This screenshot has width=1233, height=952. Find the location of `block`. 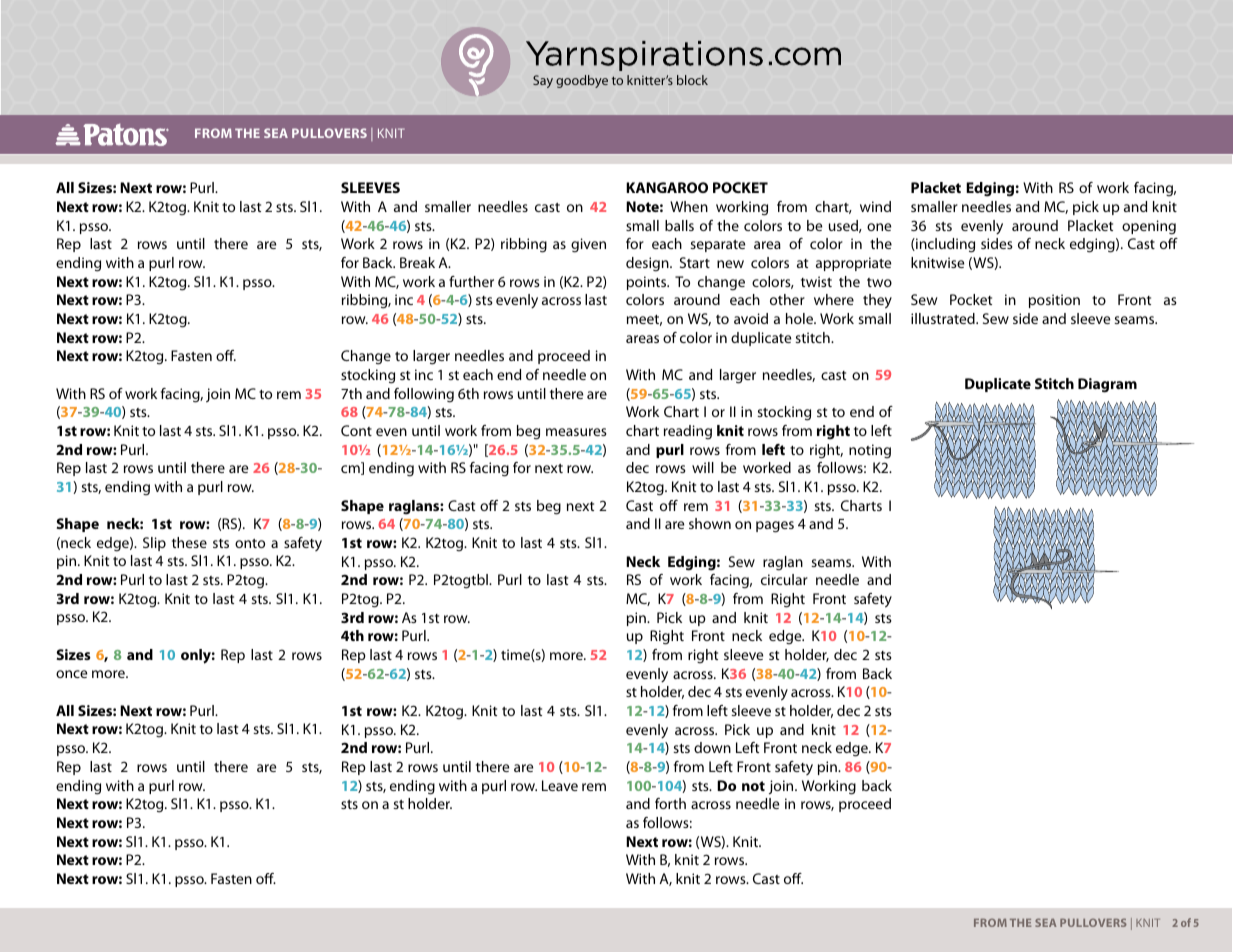

block is located at coordinates (692, 80).
